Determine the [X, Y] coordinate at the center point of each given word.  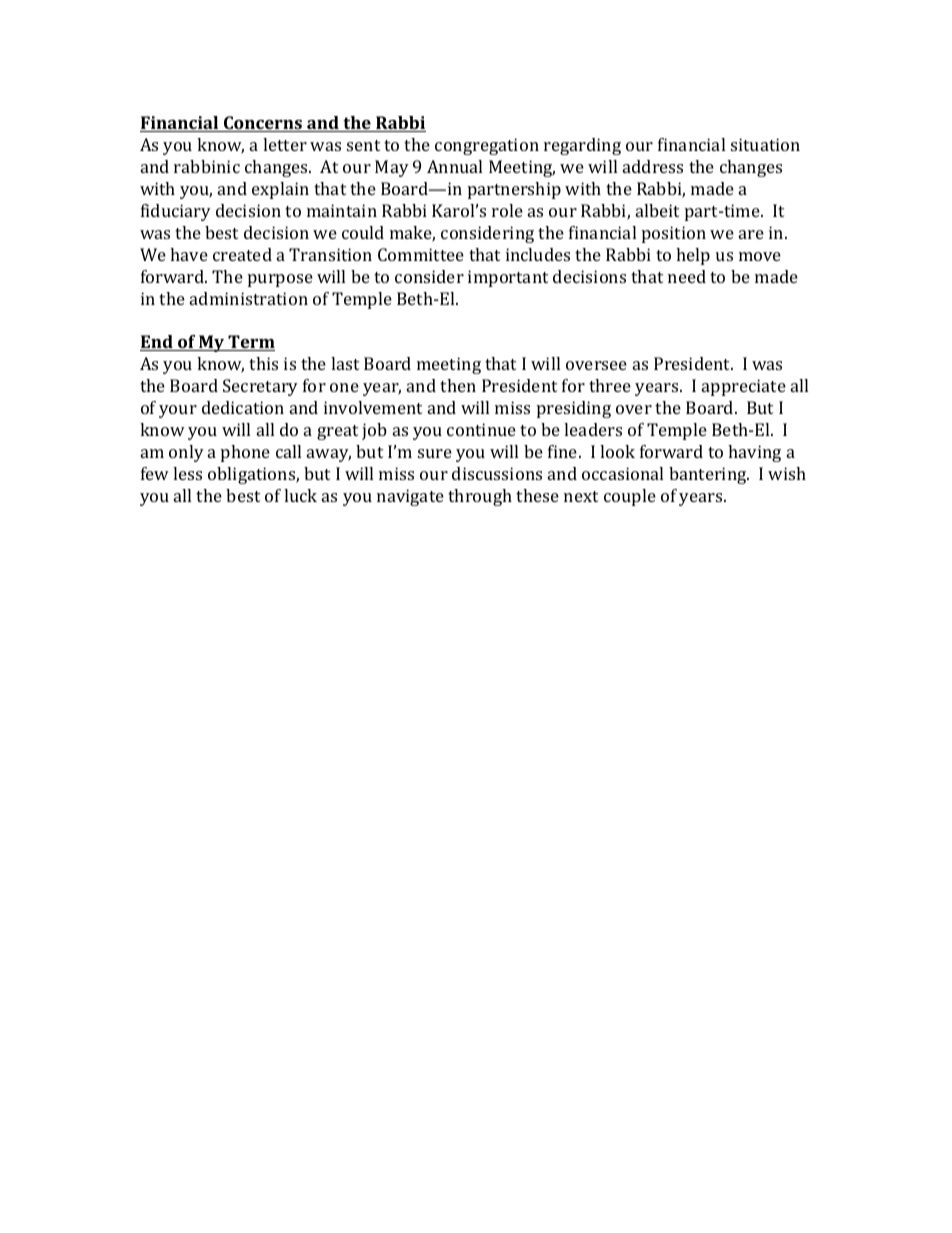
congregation [487, 146]
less [187, 473]
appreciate [744, 387]
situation [765, 144]
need [687, 276]
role [507, 210]
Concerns [262, 124]
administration [249, 298]
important [508, 278]
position [674, 234]
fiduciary [176, 212]
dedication [243, 407]
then [458, 385]
